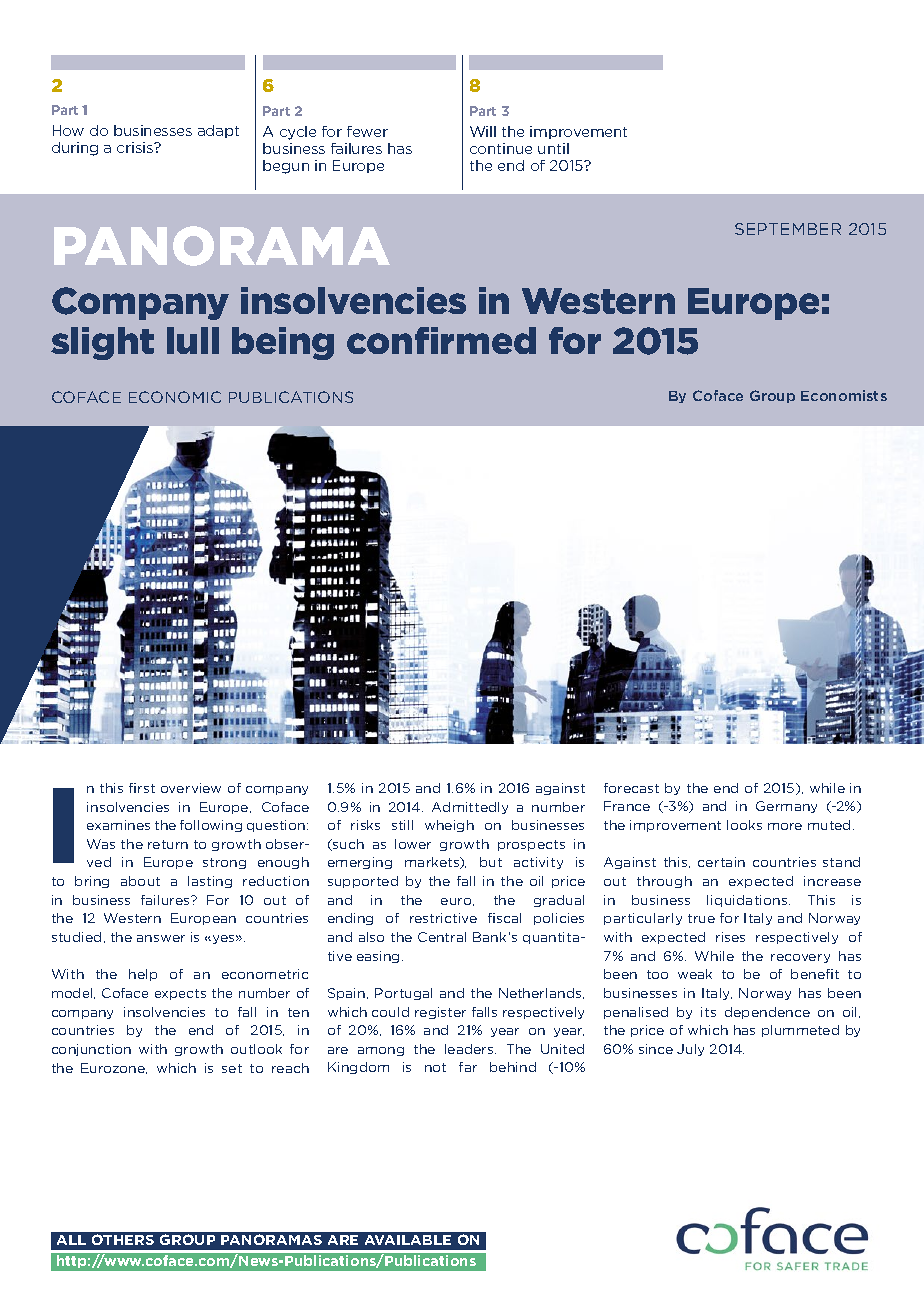  Describe the element at coordinates (788, 229) in the page. I see `SEPTEMBER` at that location.
